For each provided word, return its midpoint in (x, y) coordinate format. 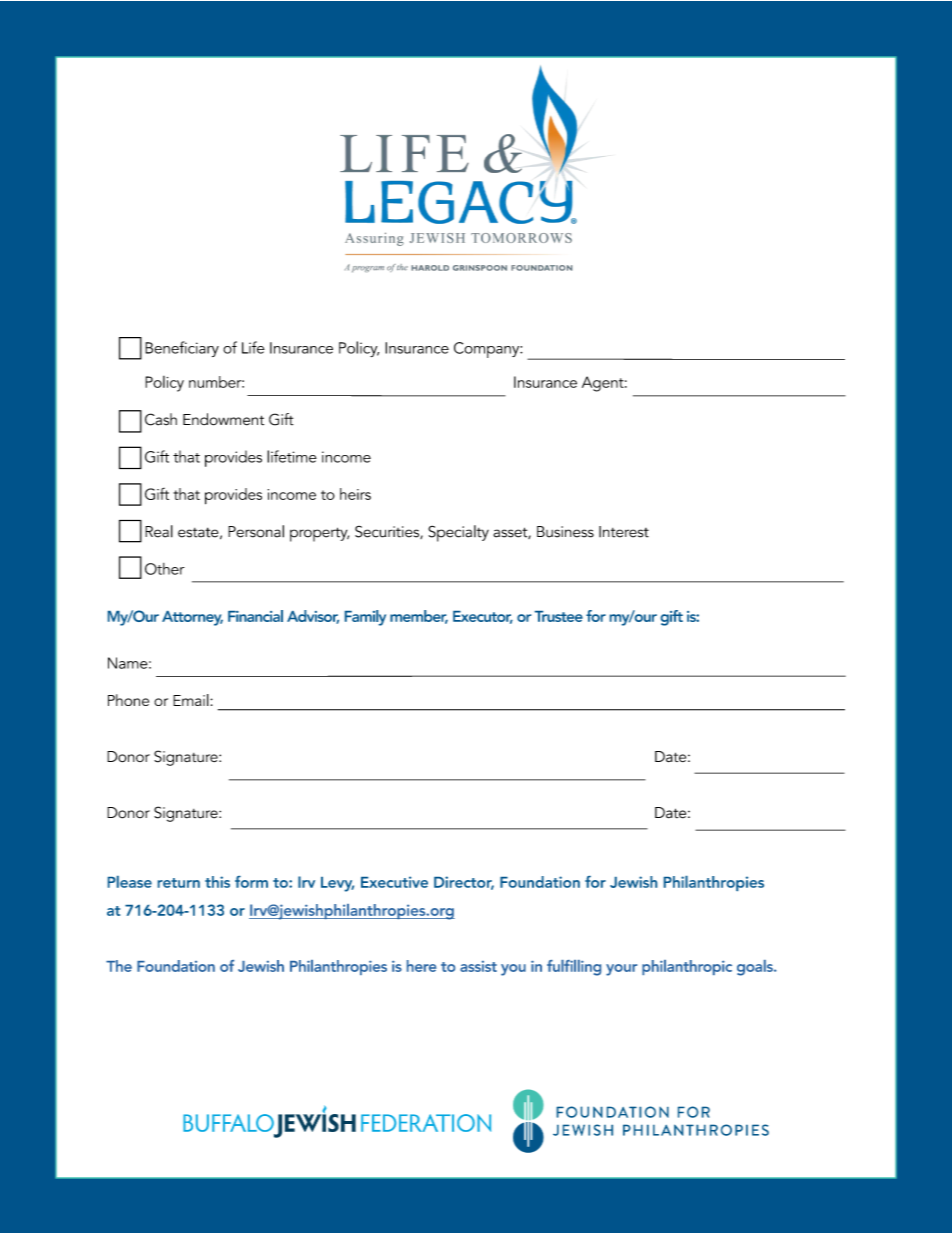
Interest (624, 532)
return (179, 883)
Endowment (223, 419)
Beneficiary (182, 349)
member (419, 617)
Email (192, 700)
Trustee (559, 616)
